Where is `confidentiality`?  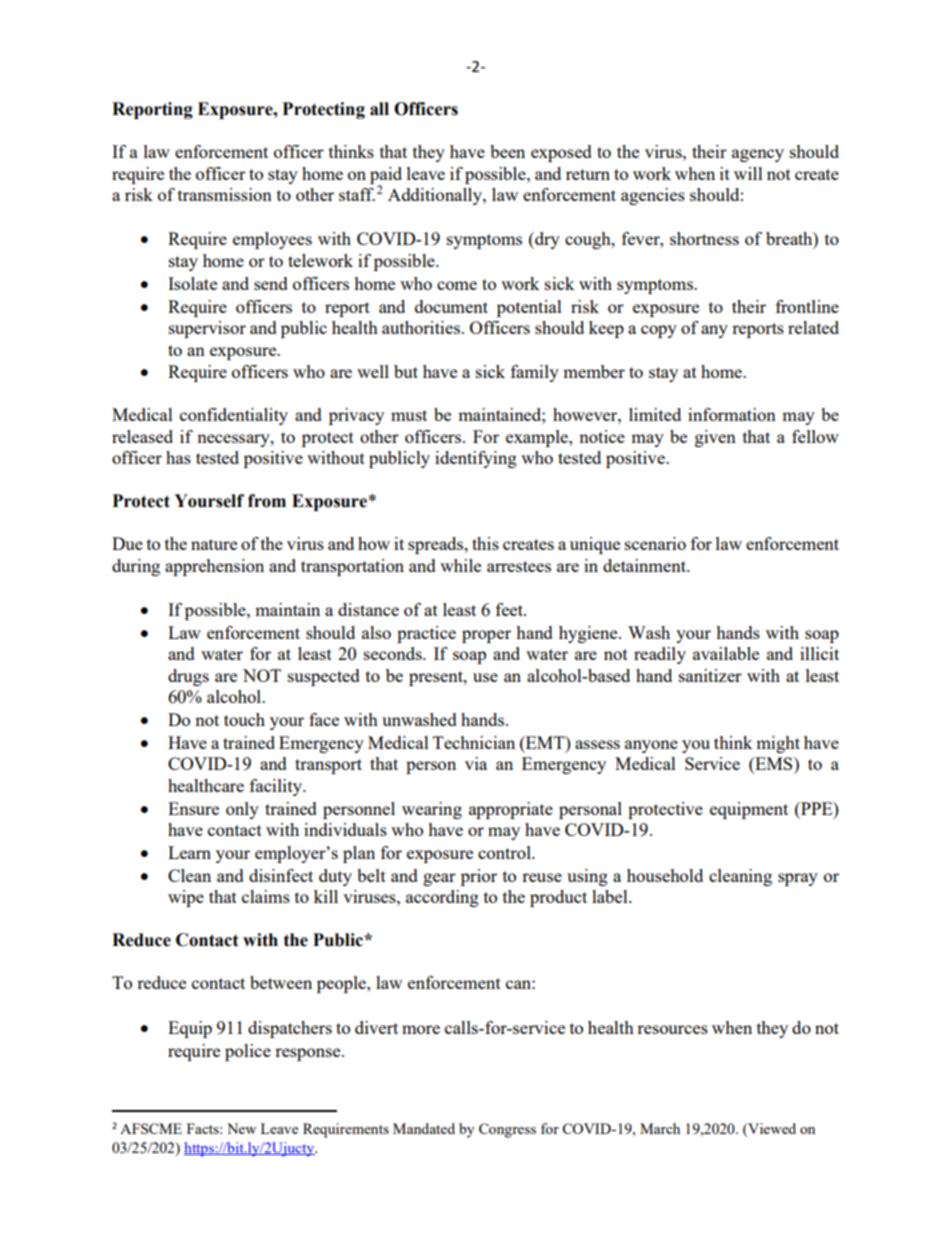 confidentiality is located at coordinates (234, 416).
